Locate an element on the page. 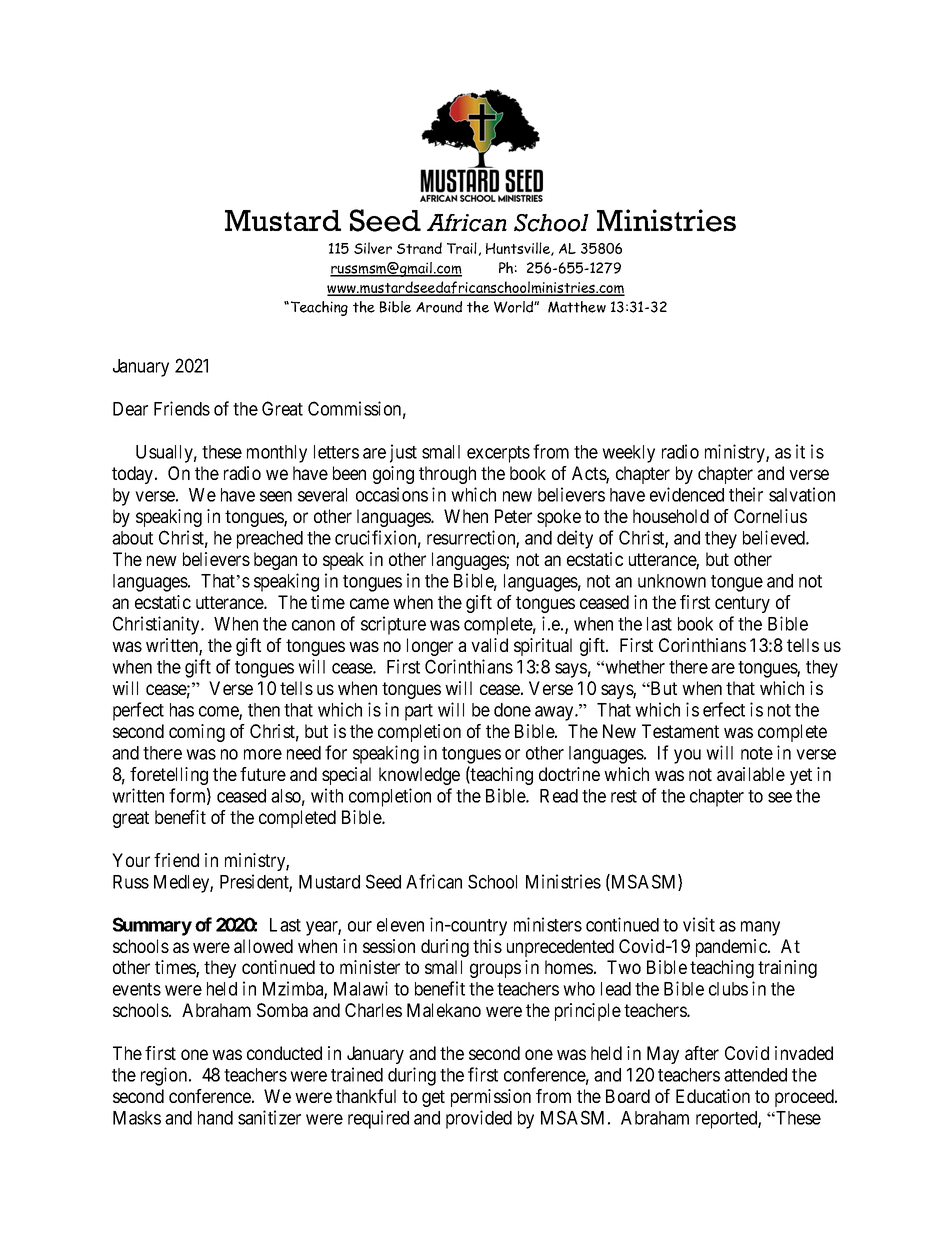 The height and width of the image is (1233, 952). hand is located at coordinates (215, 1118).
